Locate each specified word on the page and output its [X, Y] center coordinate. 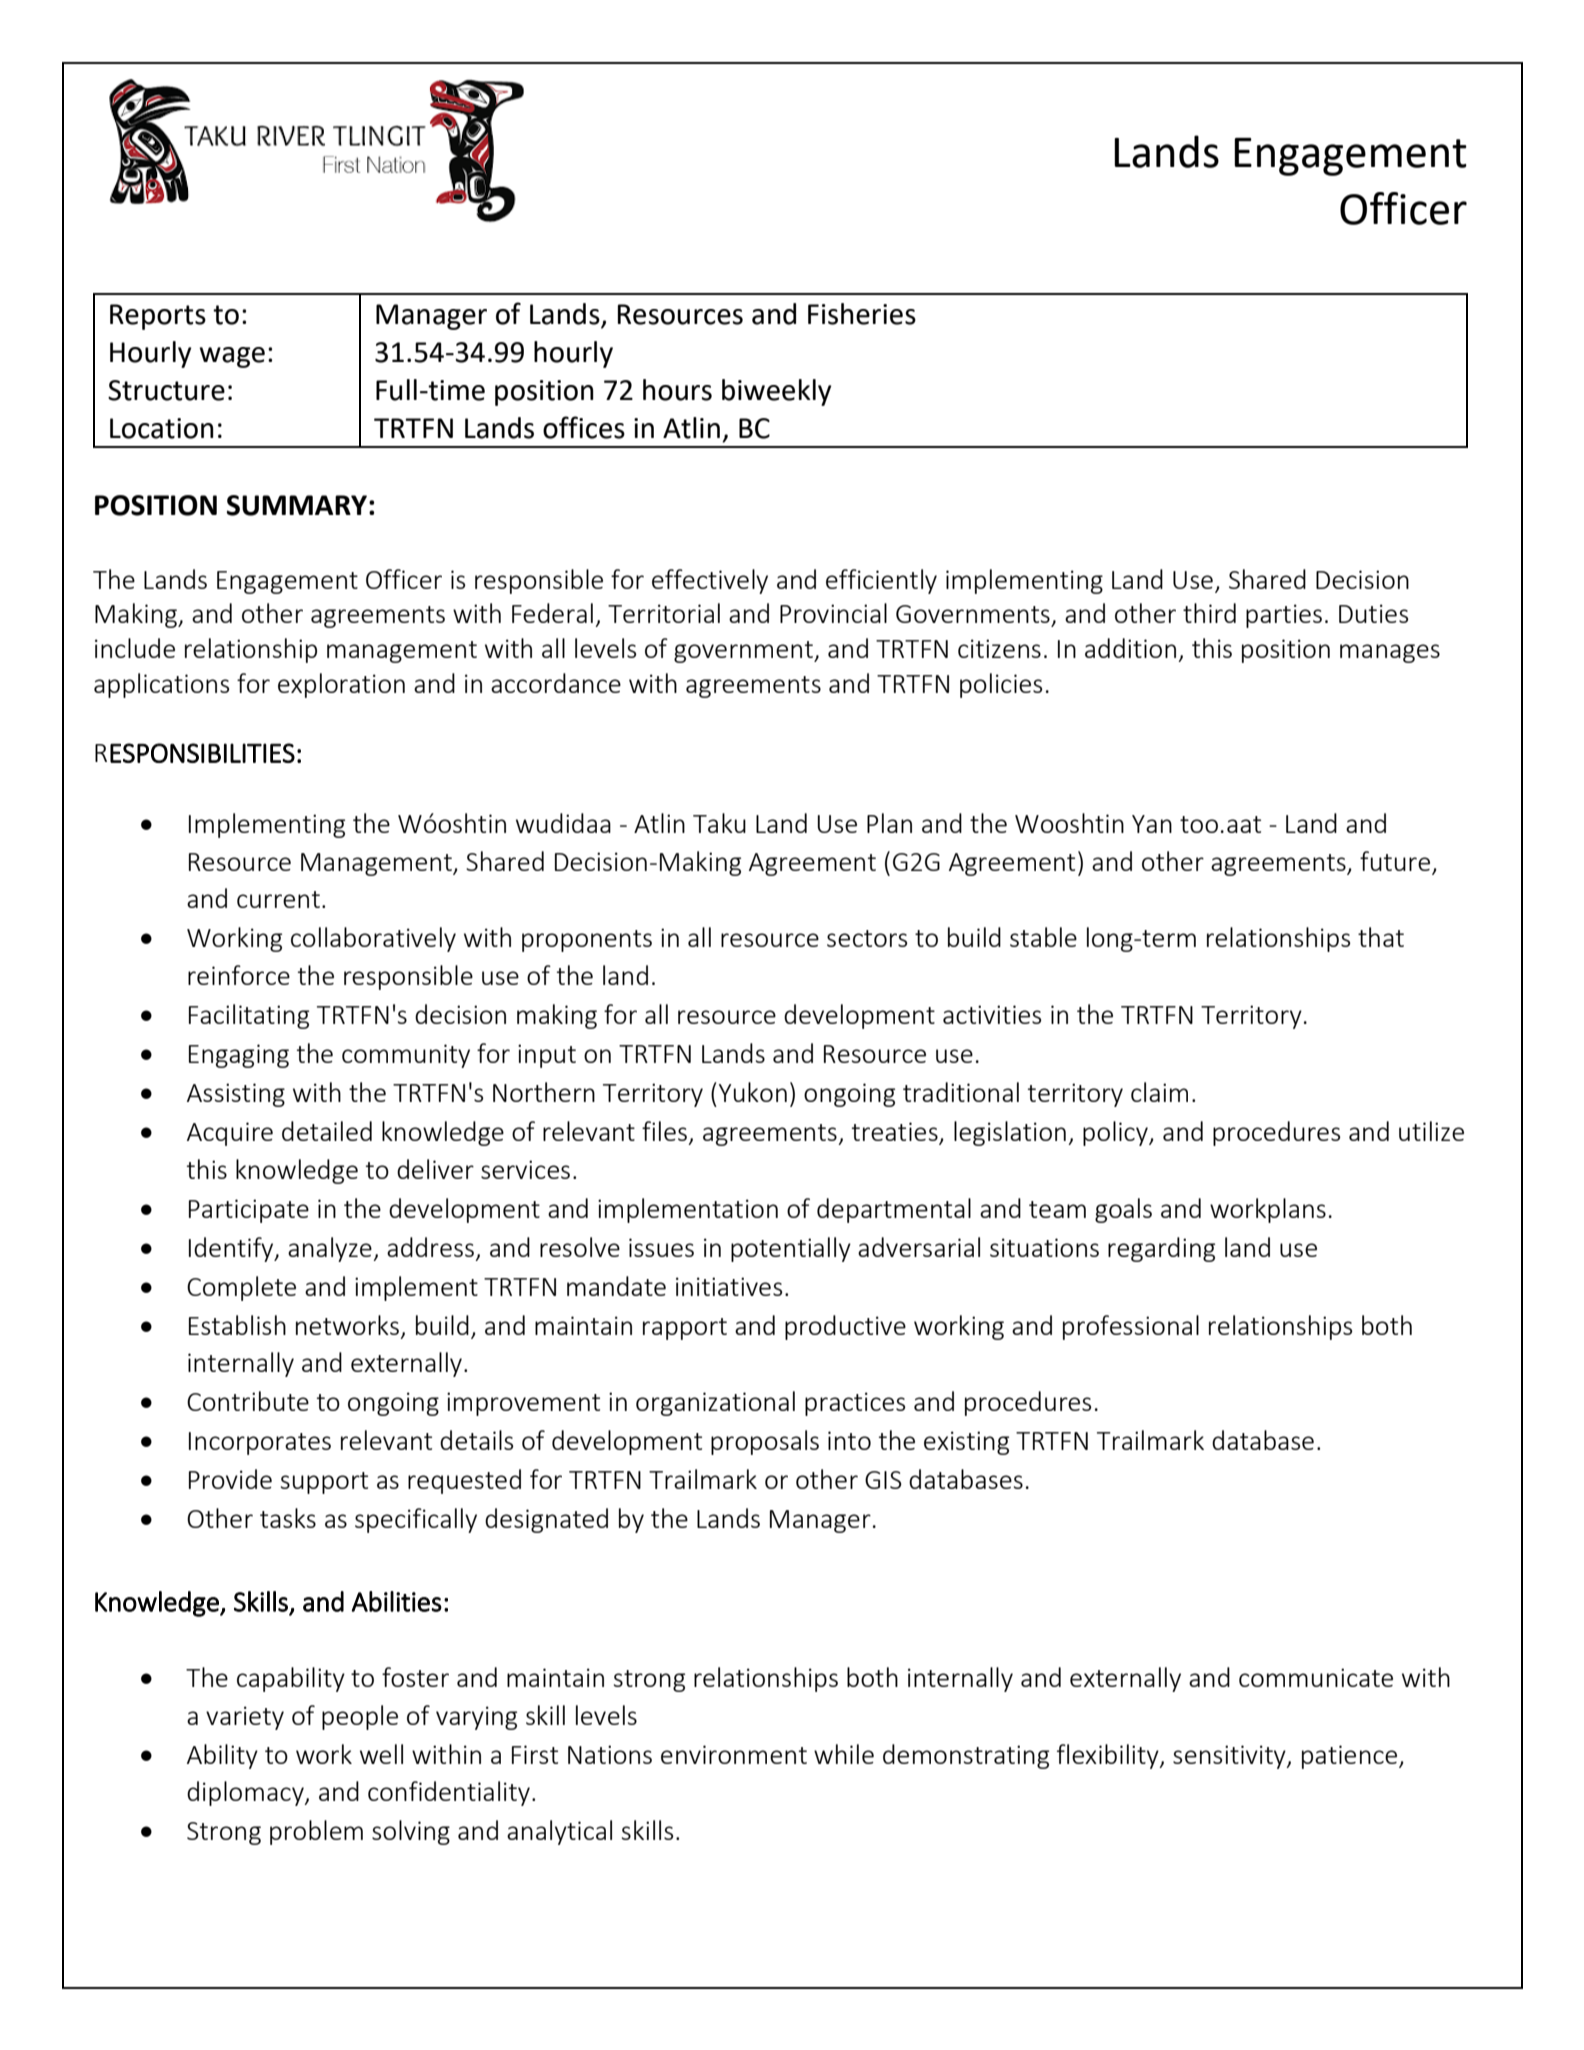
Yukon [753, 1092]
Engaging [239, 1056]
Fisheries [862, 314]
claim [1159, 1092]
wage [232, 357]
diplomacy [246, 1793]
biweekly [776, 392]
